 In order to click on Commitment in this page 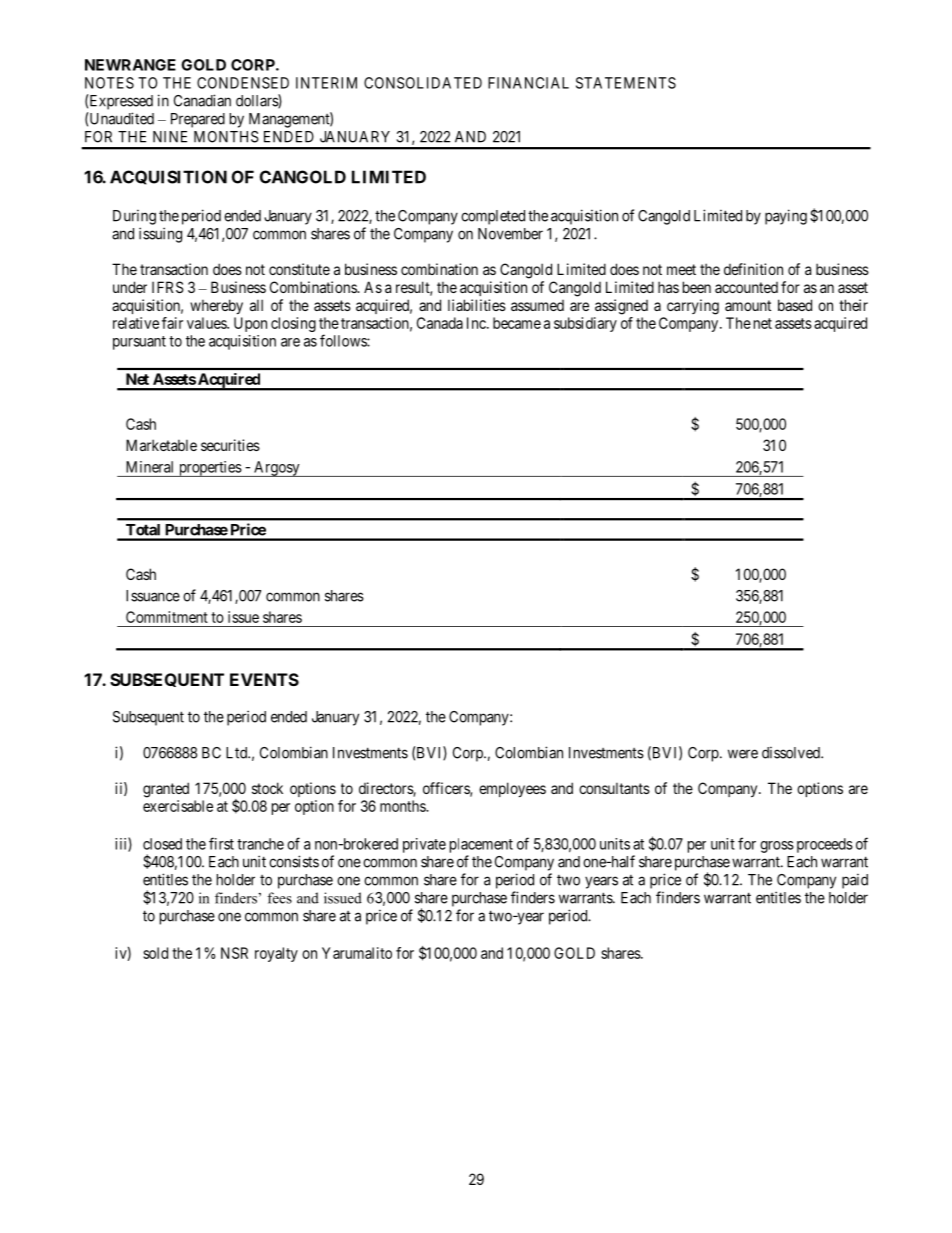, I will do `click(167, 617)`.
